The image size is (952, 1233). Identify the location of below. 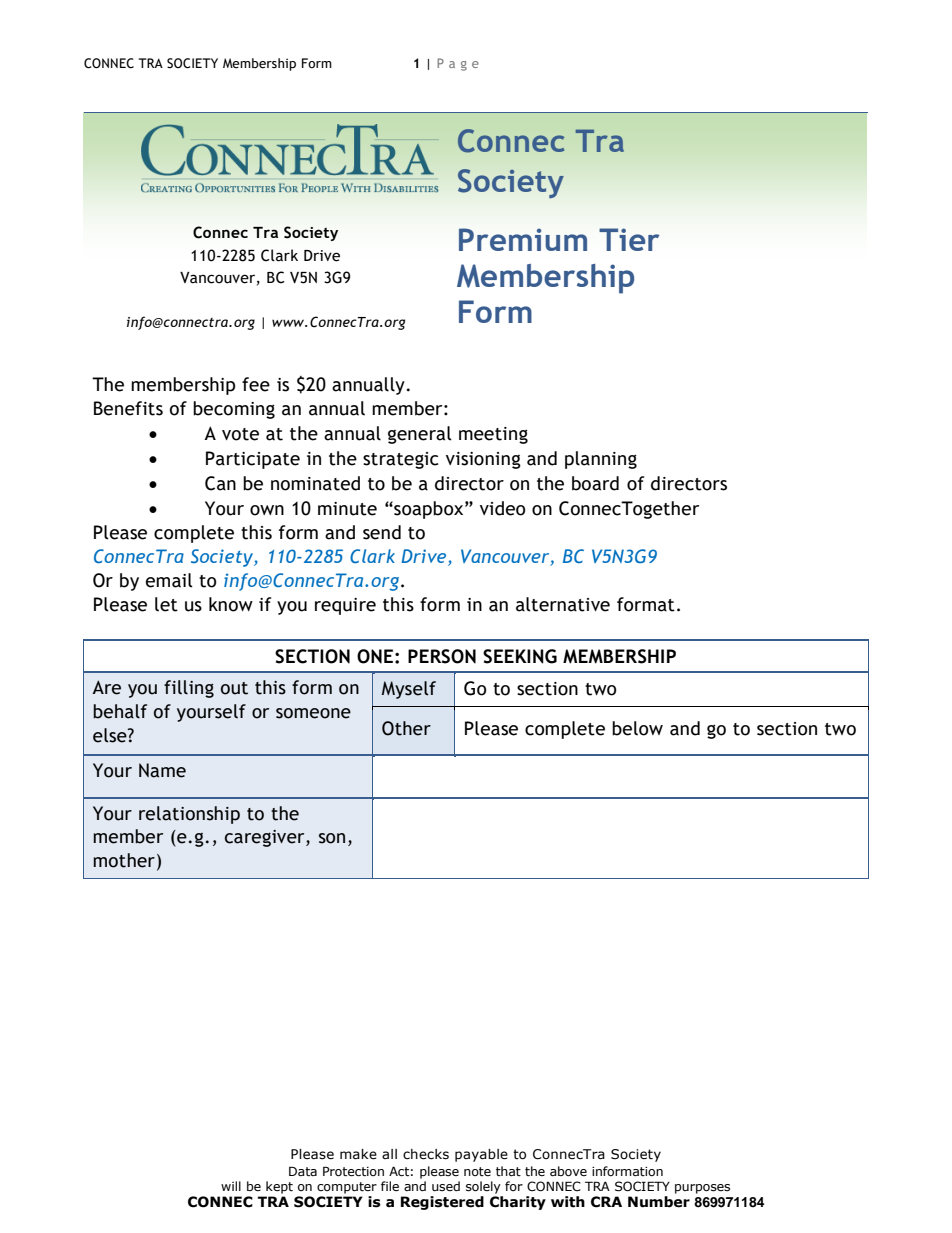
(637, 728).
